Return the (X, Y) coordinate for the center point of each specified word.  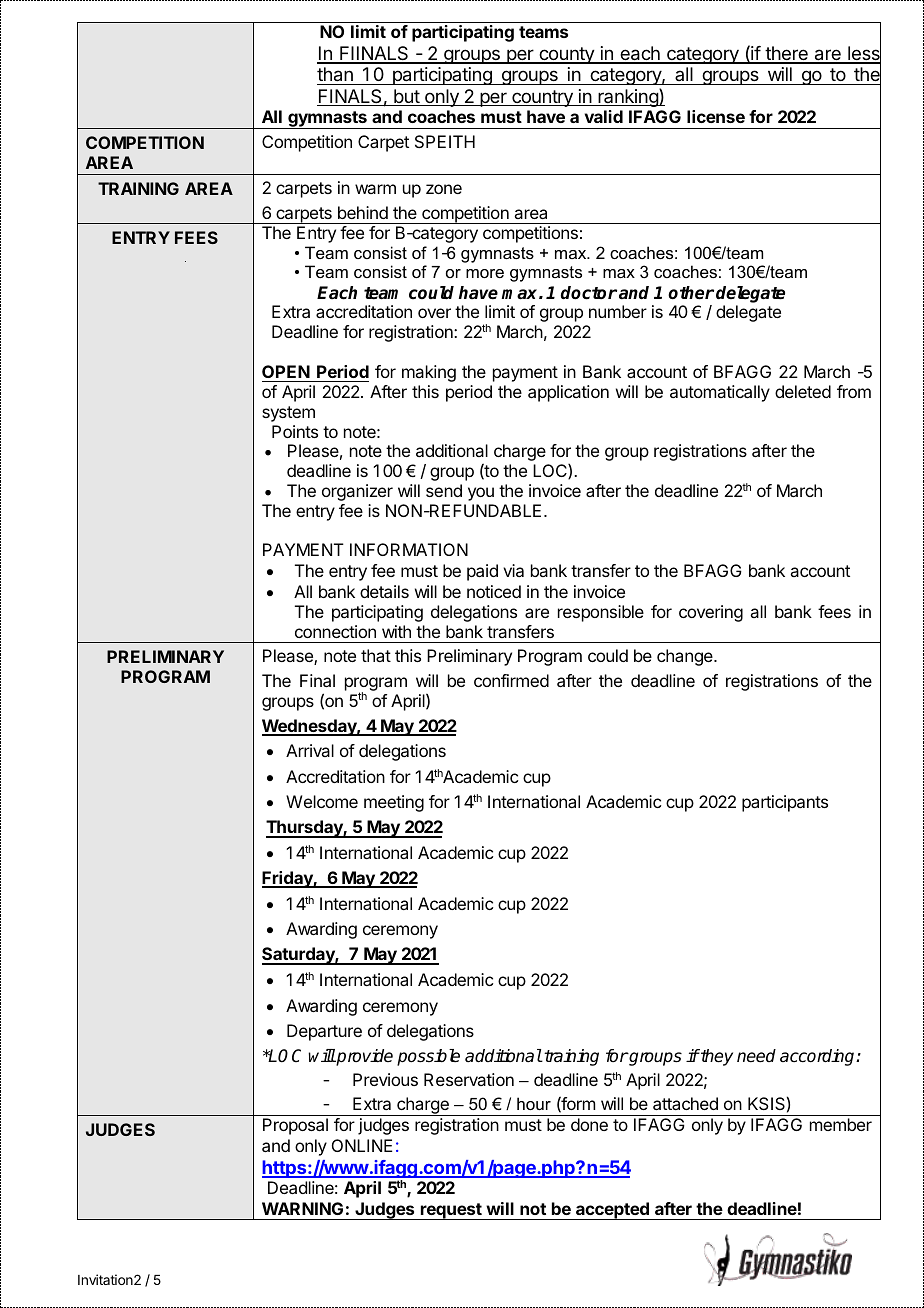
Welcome (322, 801)
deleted (803, 391)
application (568, 393)
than (335, 74)
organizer (357, 492)
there (786, 54)
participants (785, 803)
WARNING (302, 1208)
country (542, 98)
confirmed (511, 680)
